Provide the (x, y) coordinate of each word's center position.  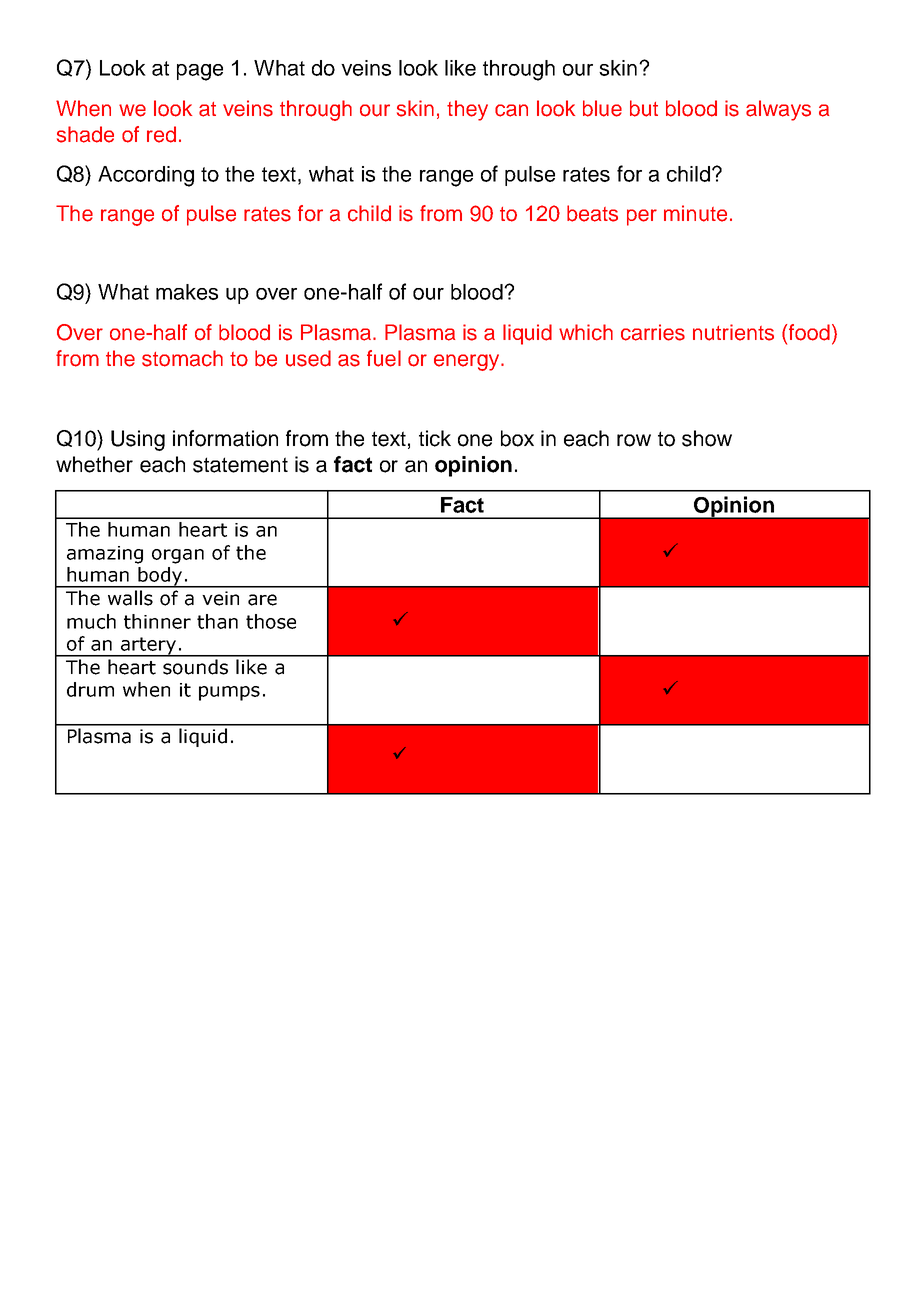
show (707, 438)
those (271, 621)
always (778, 110)
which (586, 332)
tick (435, 438)
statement (240, 465)
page (200, 72)
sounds (195, 667)
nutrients (733, 332)
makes (187, 292)
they (467, 110)
